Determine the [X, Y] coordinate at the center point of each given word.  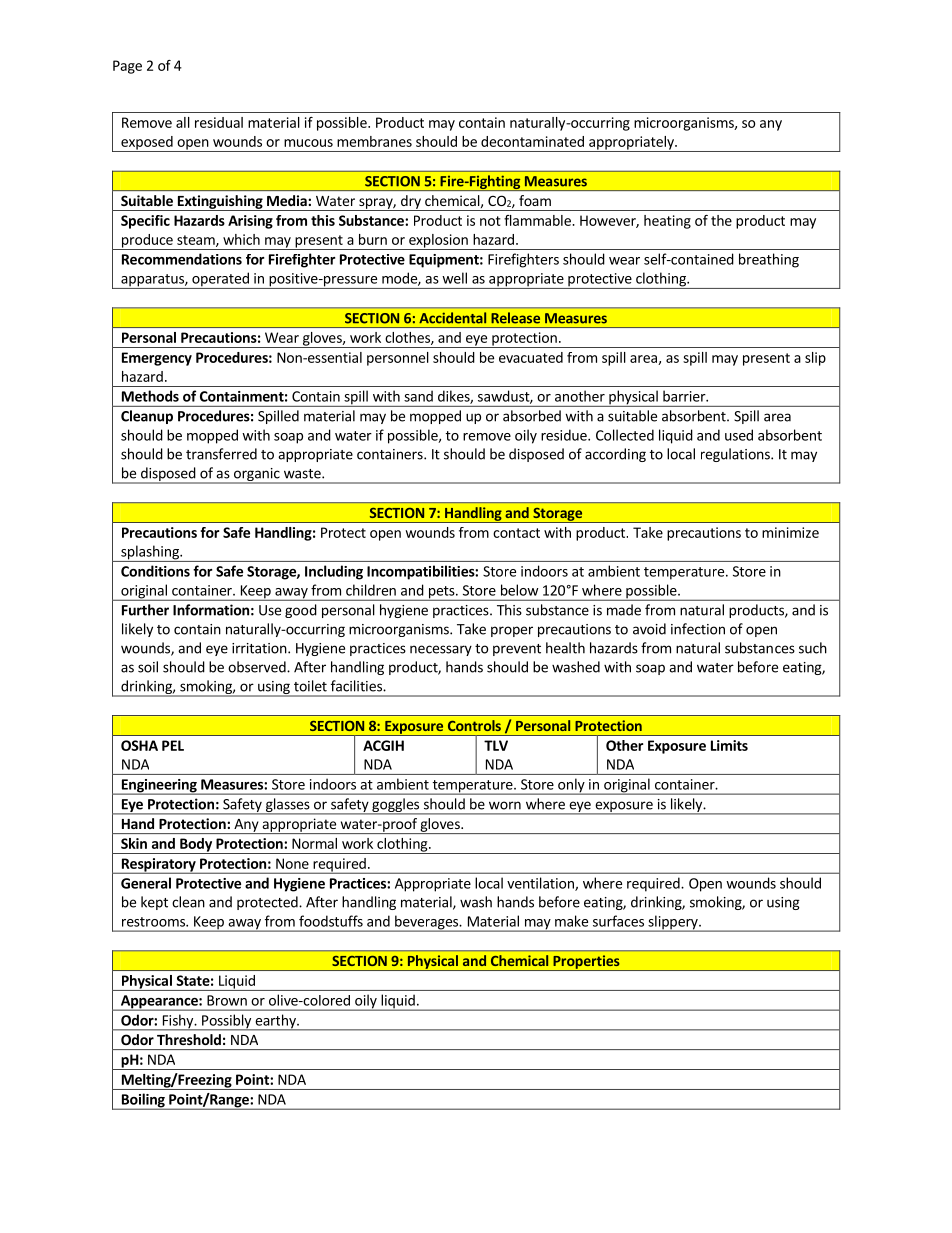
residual [219, 122]
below [519, 590]
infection [698, 629]
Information [211, 610]
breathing [769, 260]
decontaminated [532, 141]
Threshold [189, 1039]
